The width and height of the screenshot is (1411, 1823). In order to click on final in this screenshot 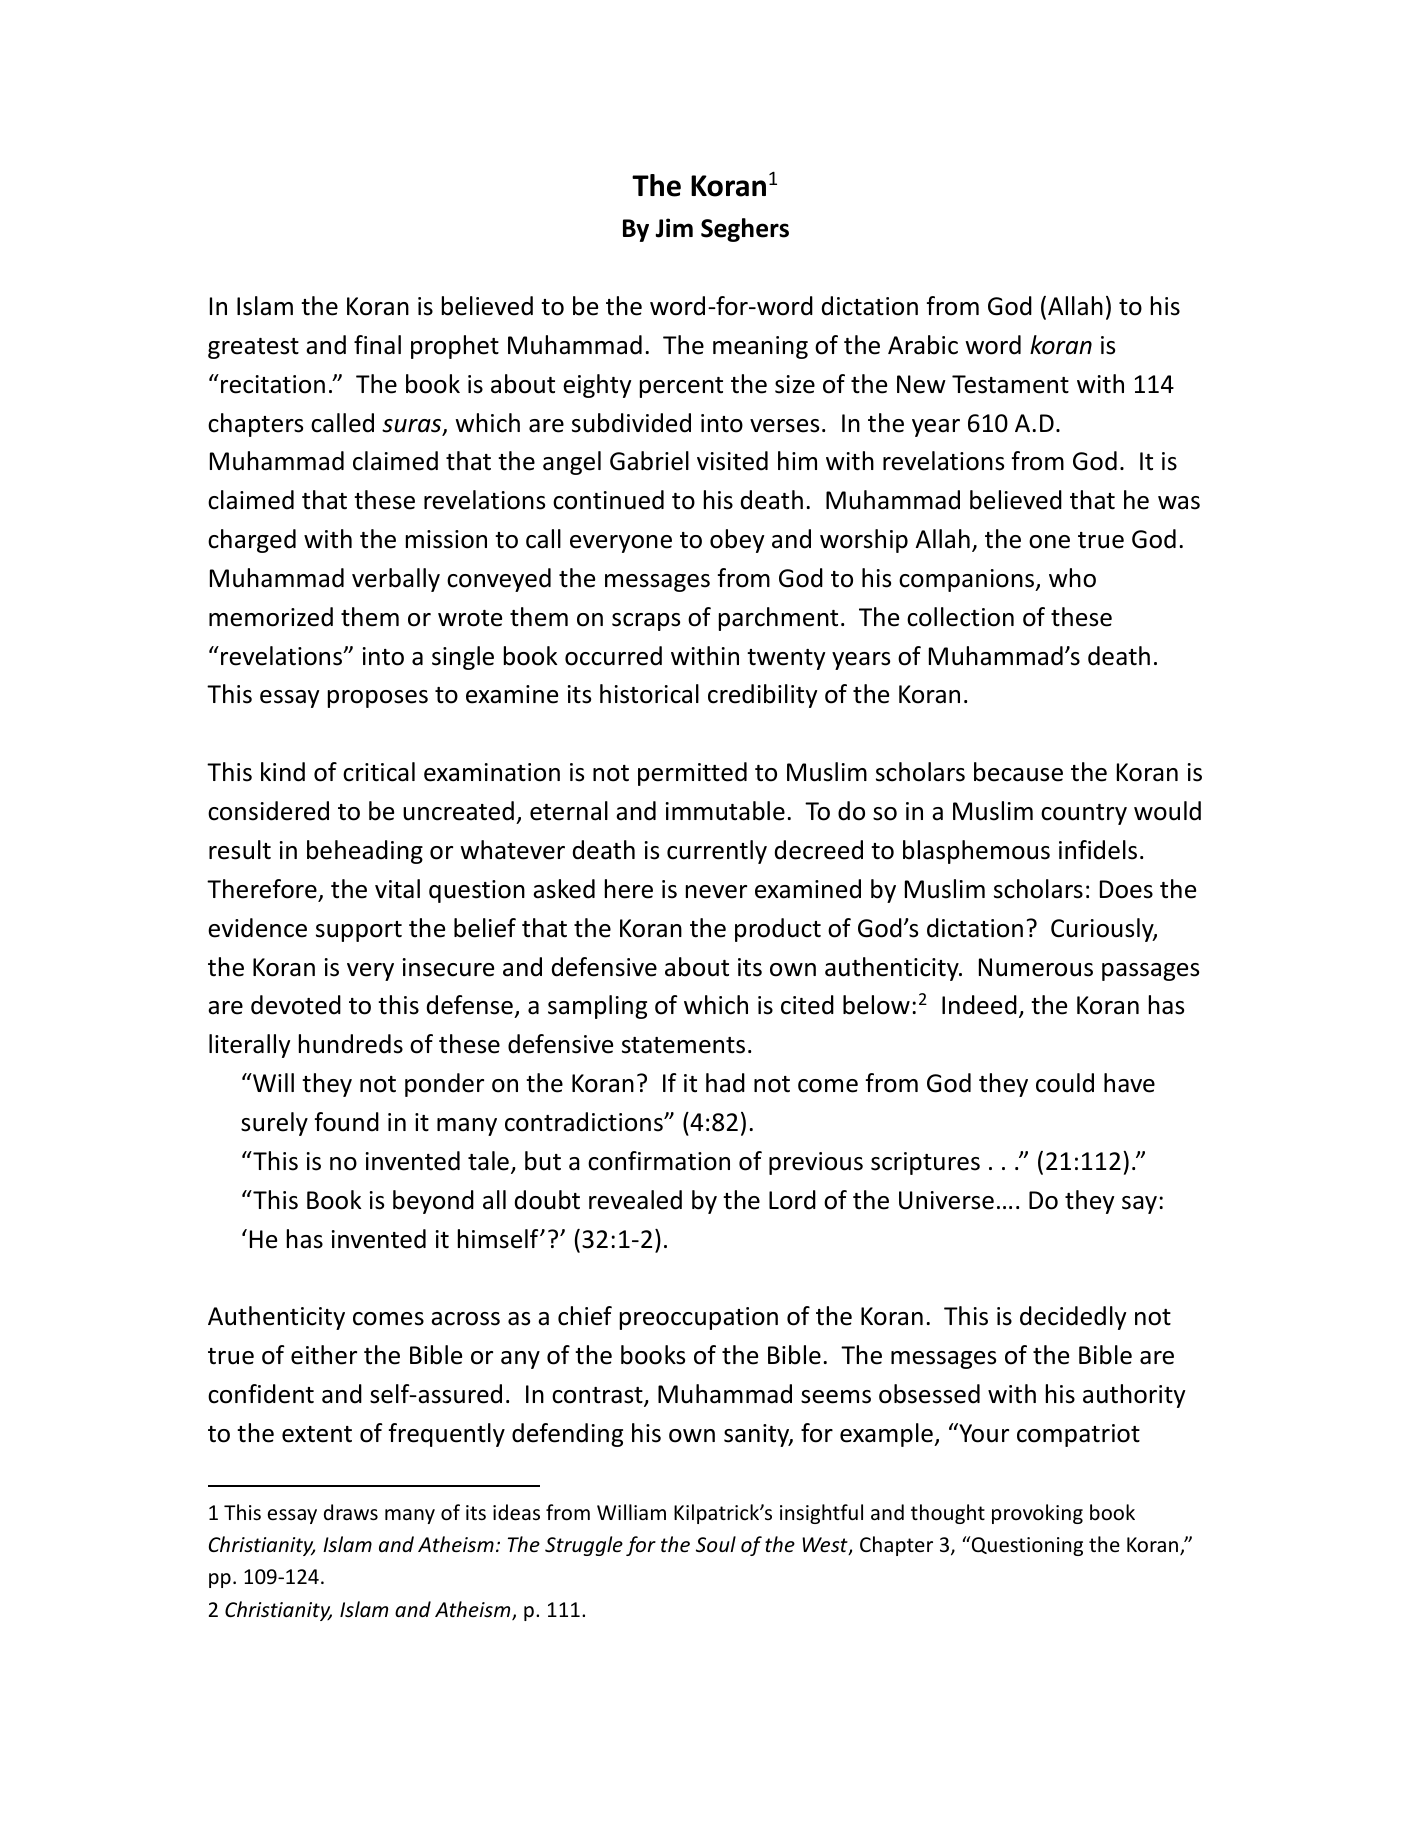, I will do `click(377, 345)`.
